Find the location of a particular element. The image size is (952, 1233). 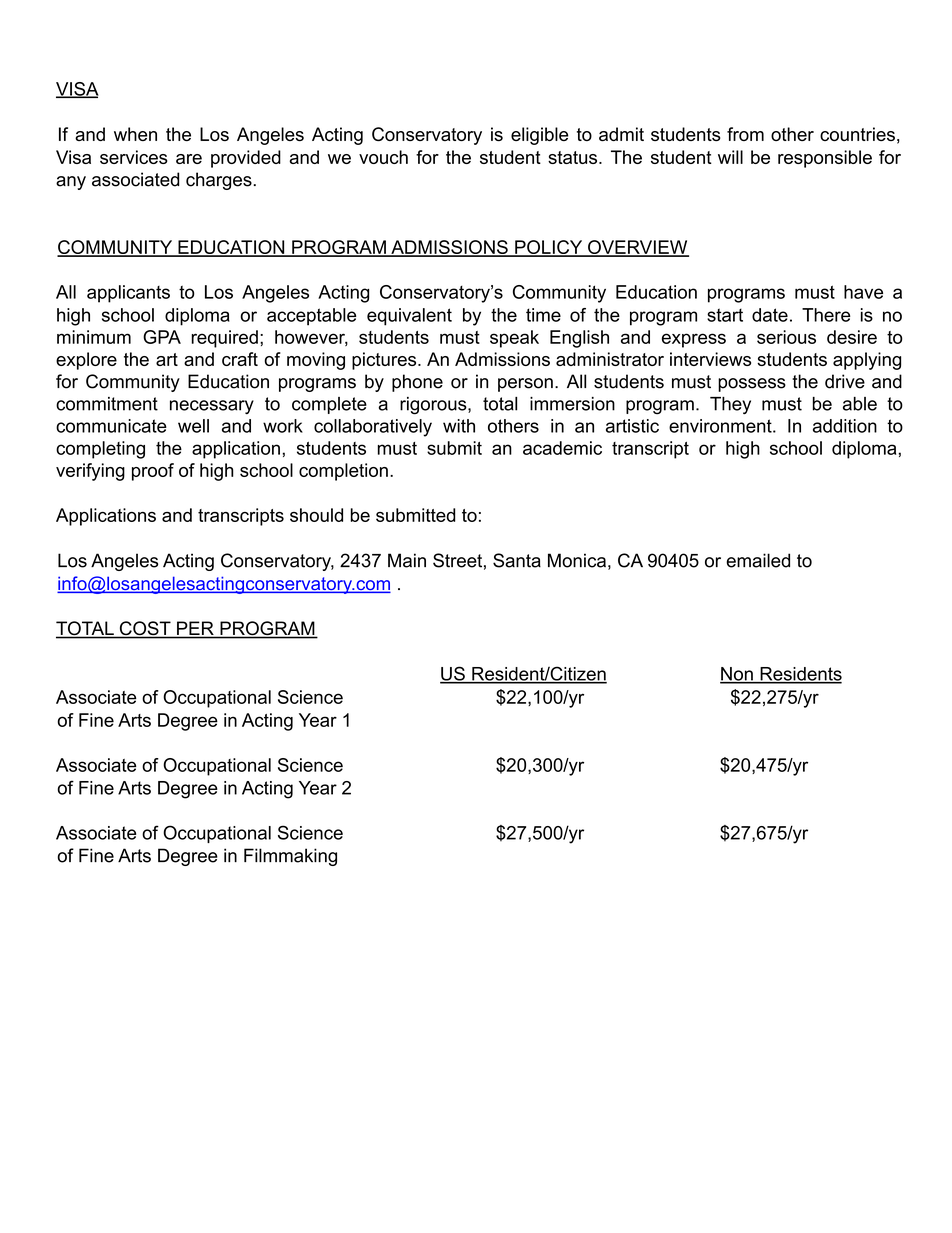

Non is located at coordinates (737, 675).
